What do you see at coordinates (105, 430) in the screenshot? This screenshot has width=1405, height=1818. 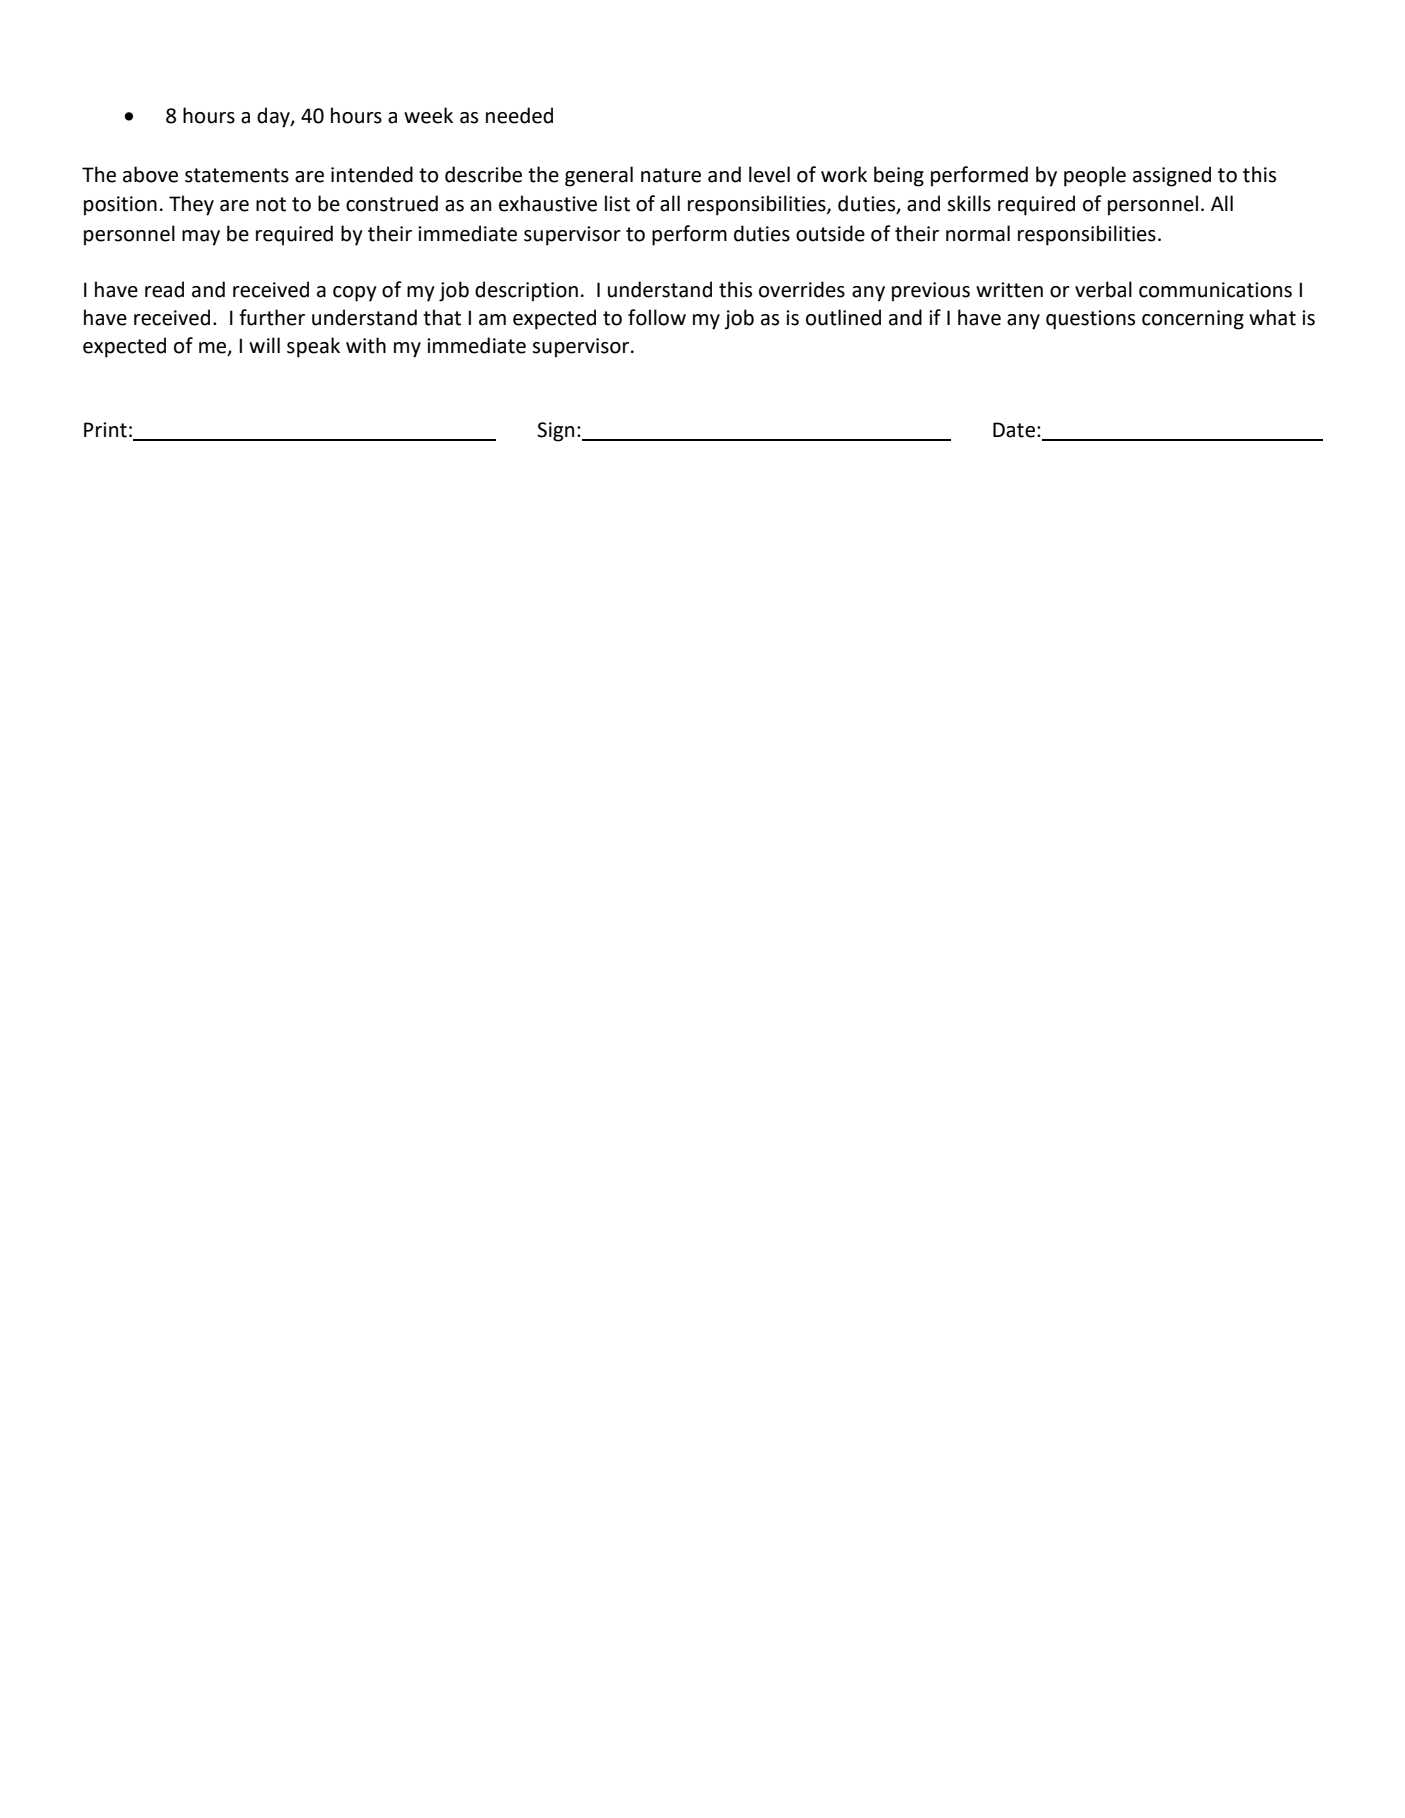 I see `Print` at bounding box center [105, 430].
